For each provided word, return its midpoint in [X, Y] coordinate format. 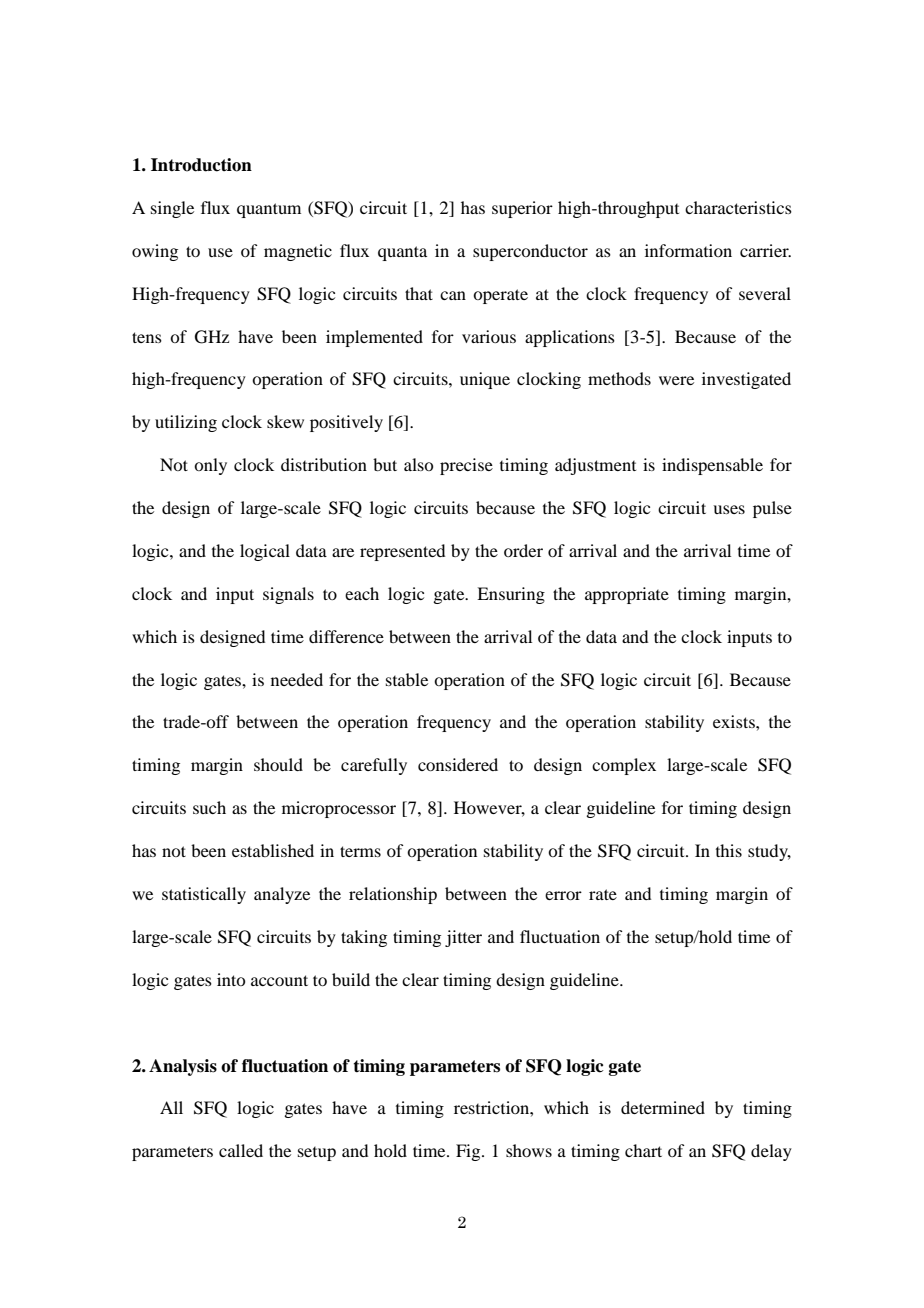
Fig [469, 1152]
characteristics [738, 207]
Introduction [201, 165]
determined [663, 1107]
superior [522, 209]
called [241, 1150]
